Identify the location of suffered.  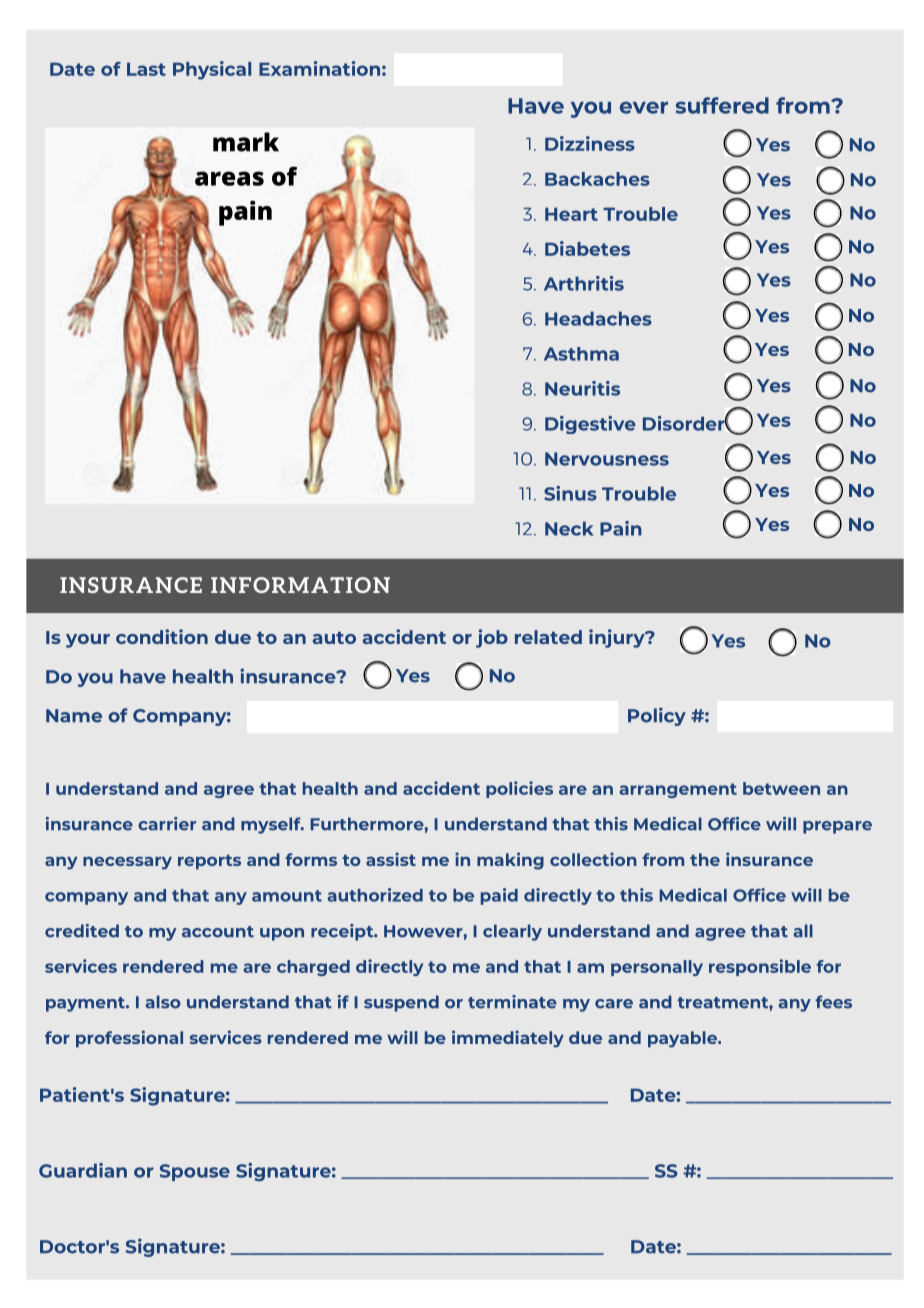
(722, 105).
